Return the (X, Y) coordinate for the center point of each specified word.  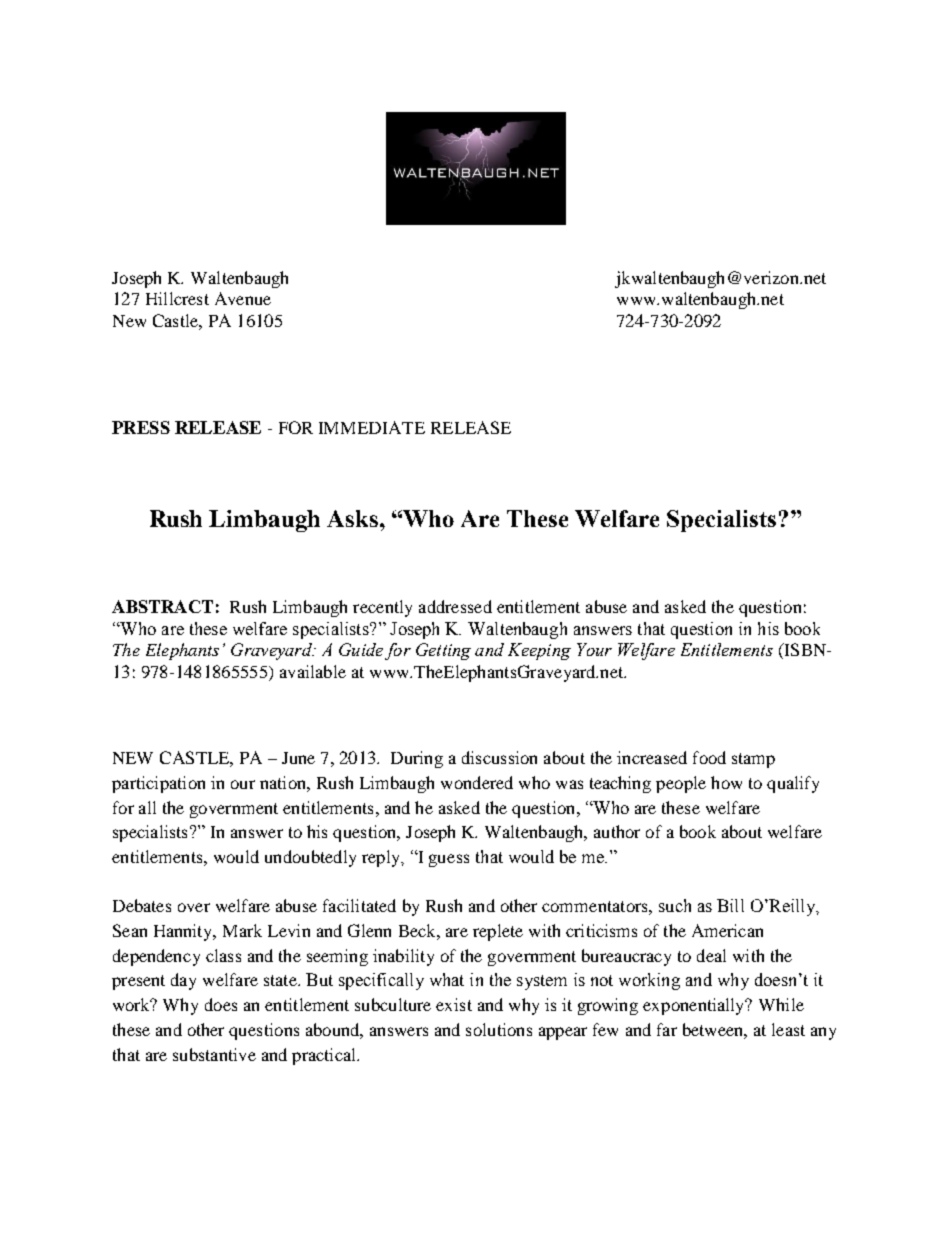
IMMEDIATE (372, 427)
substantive (214, 1054)
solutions (499, 1029)
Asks (352, 518)
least (788, 1029)
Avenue (243, 298)
